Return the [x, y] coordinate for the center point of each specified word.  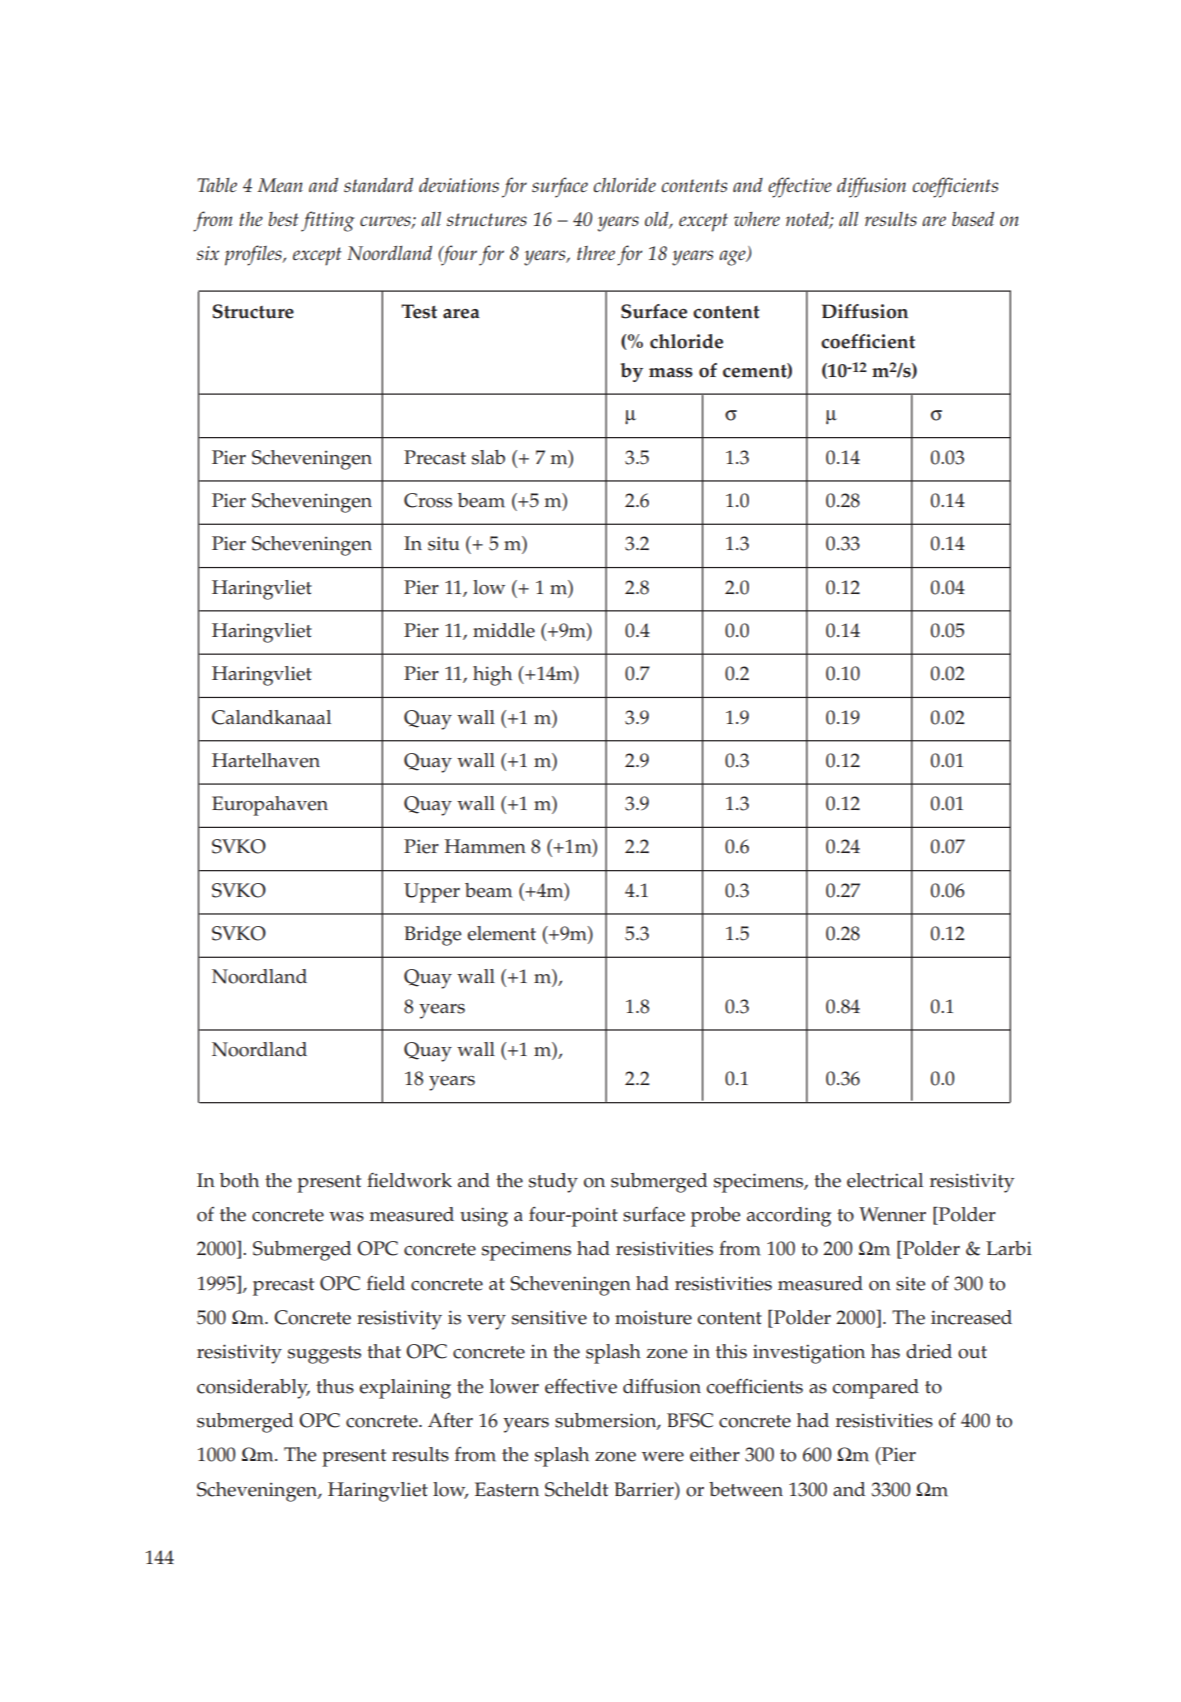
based [973, 219]
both [239, 1180]
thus [335, 1386]
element [501, 933]
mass [671, 372]
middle [504, 630]
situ [443, 543]
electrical [885, 1180]
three [596, 253]
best [283, 219]
